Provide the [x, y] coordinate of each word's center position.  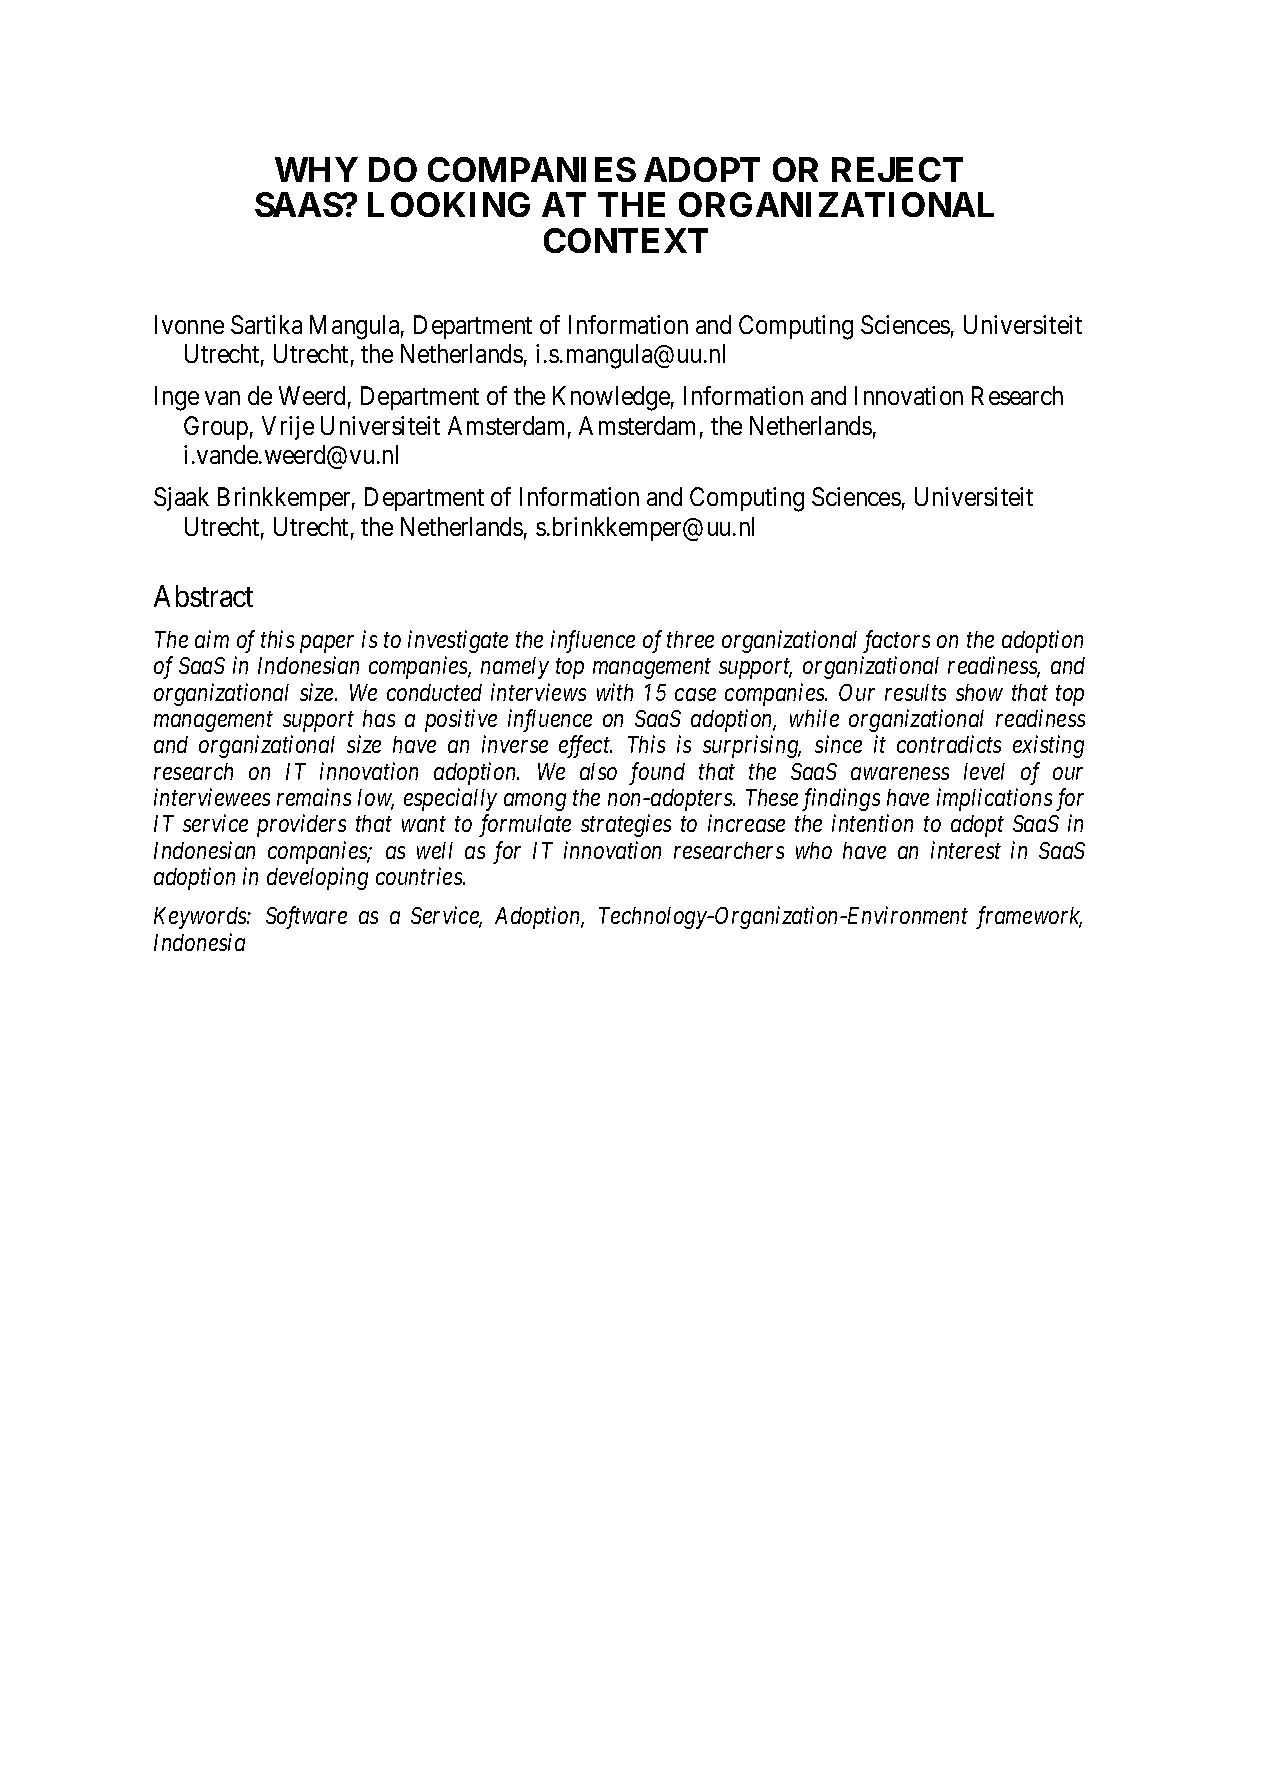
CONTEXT [626, 240]
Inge [177, 399]
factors [896, 641]
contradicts [949, 744]
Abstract [203, 596]
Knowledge [611, 398]
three [690, 639]
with [615, 692]
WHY [316, 169]
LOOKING [449, 204]
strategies [626, 826]
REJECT [897, 169]
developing [317, 878]
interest [966, 850]
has [379, 718]
